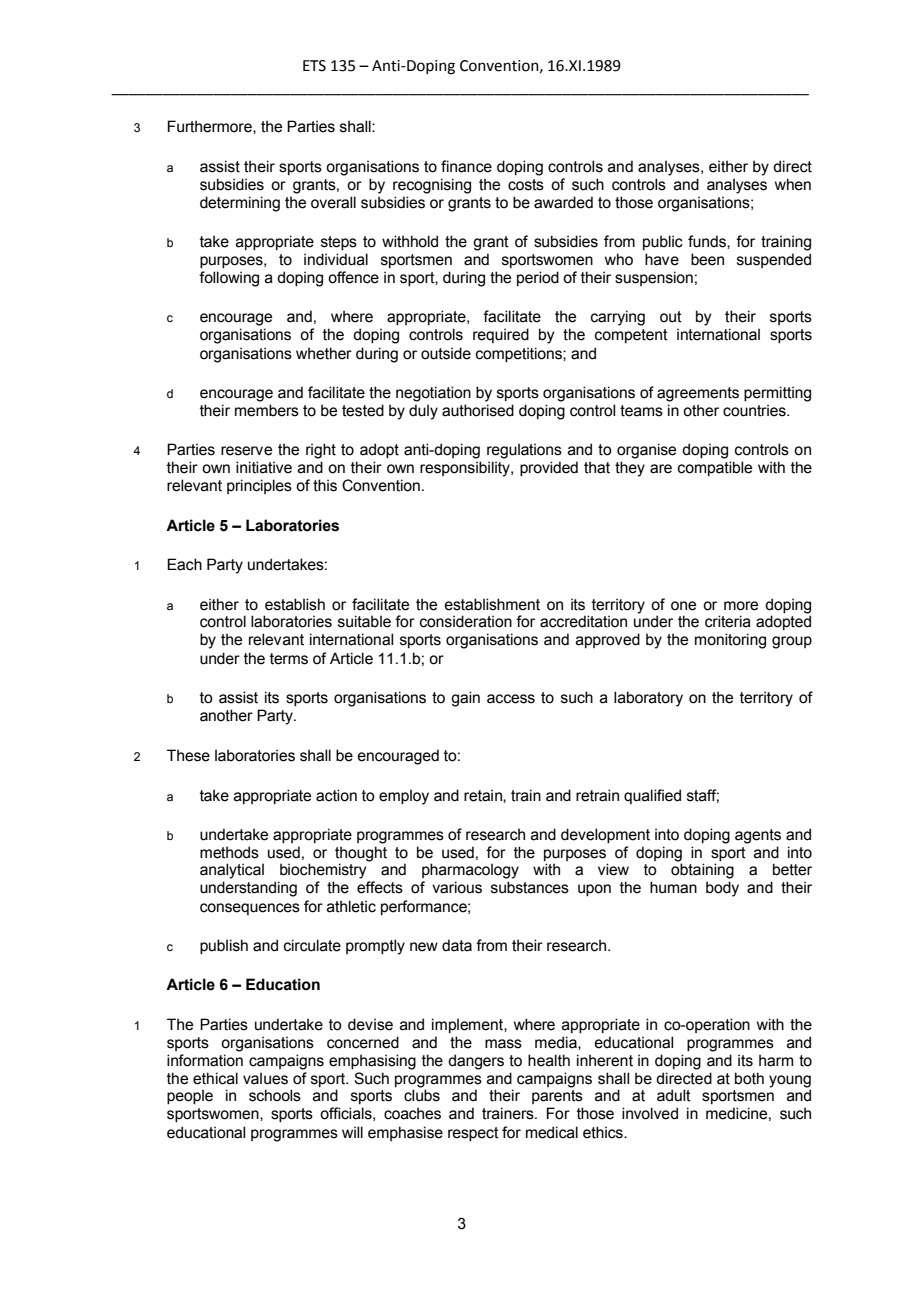 The image size is (924, 1308). I want to click on qualified, so click(652, 796).
